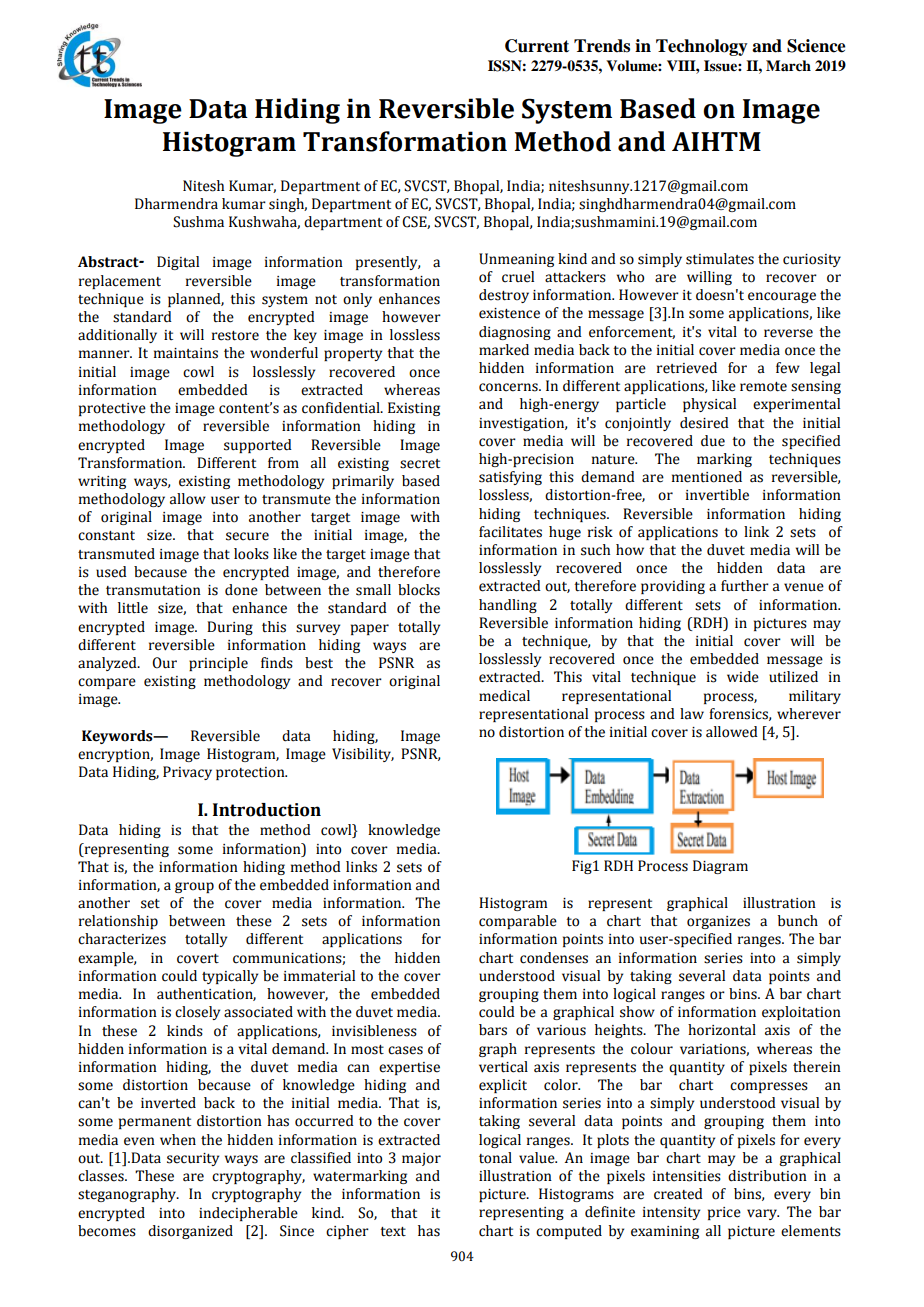 This screenshot has height=1307, width=924. Describe the element at coordinates (508, 606) in the screenshot. I see `handling` at that location.
